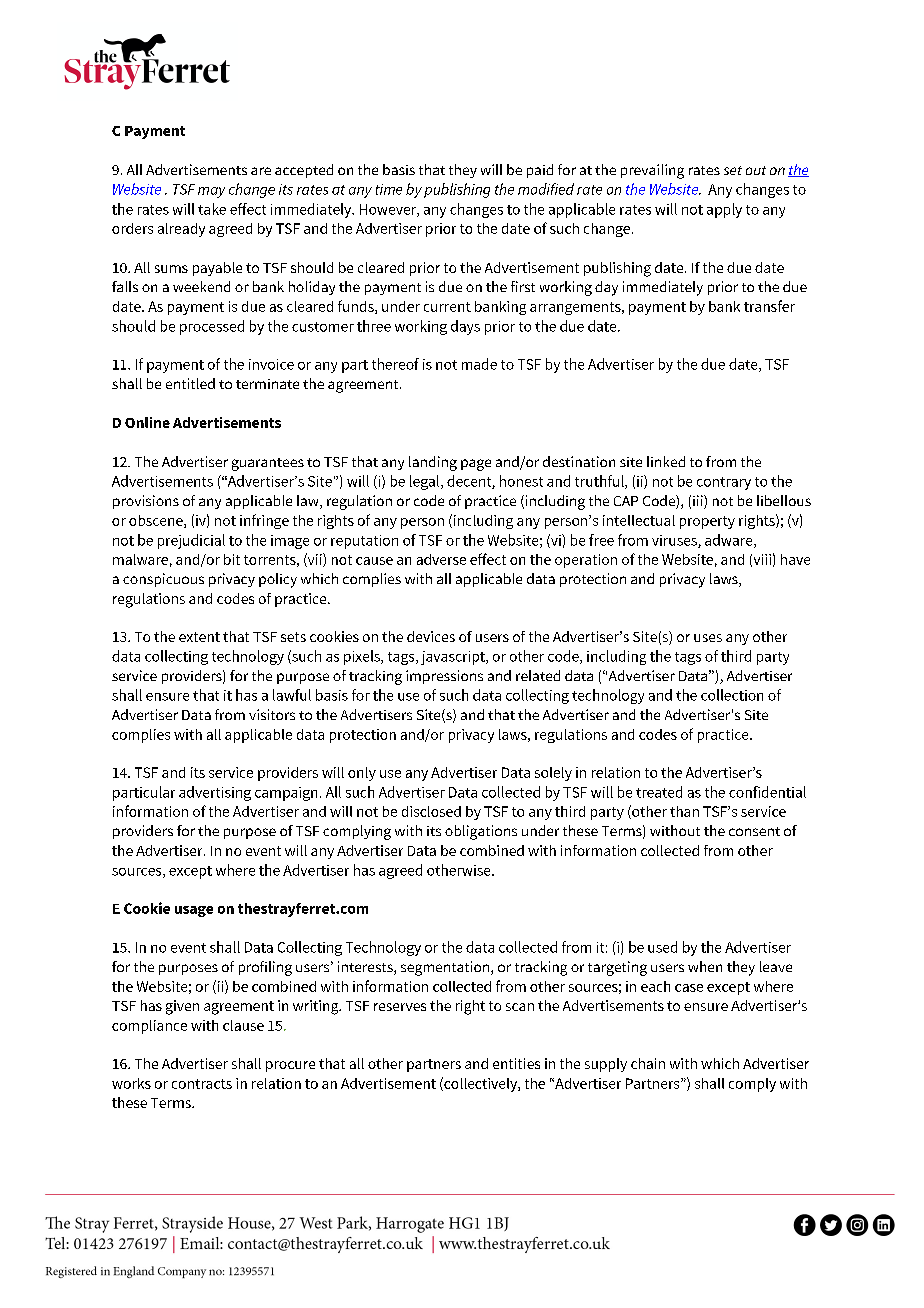 The height and width of the page is (1308, 924). Describe the element at coordinates (732, 695) in the page. I see `collection` at that location.
